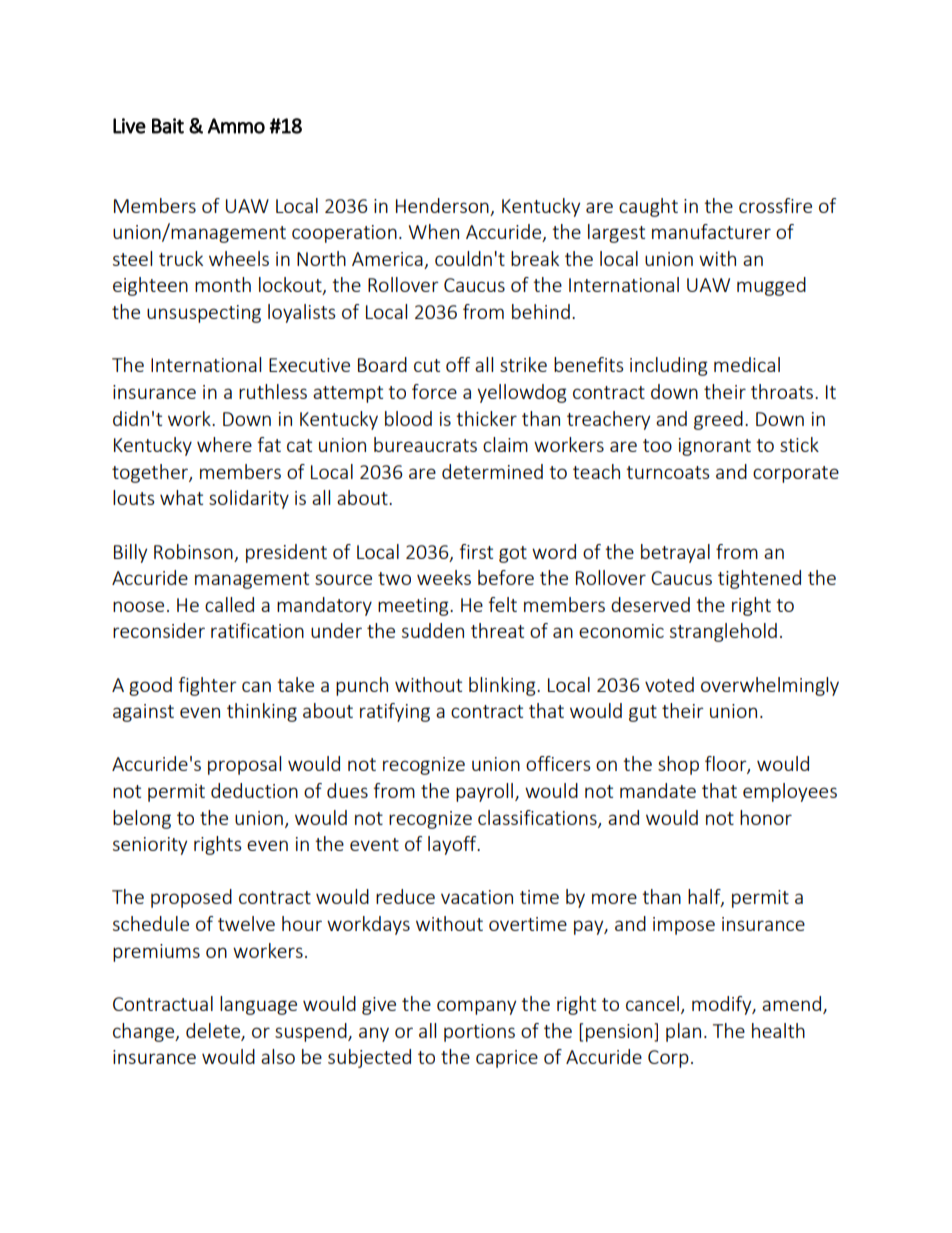 The image size is (952, 1233). I want to click on tightened, so click(759, 579).
